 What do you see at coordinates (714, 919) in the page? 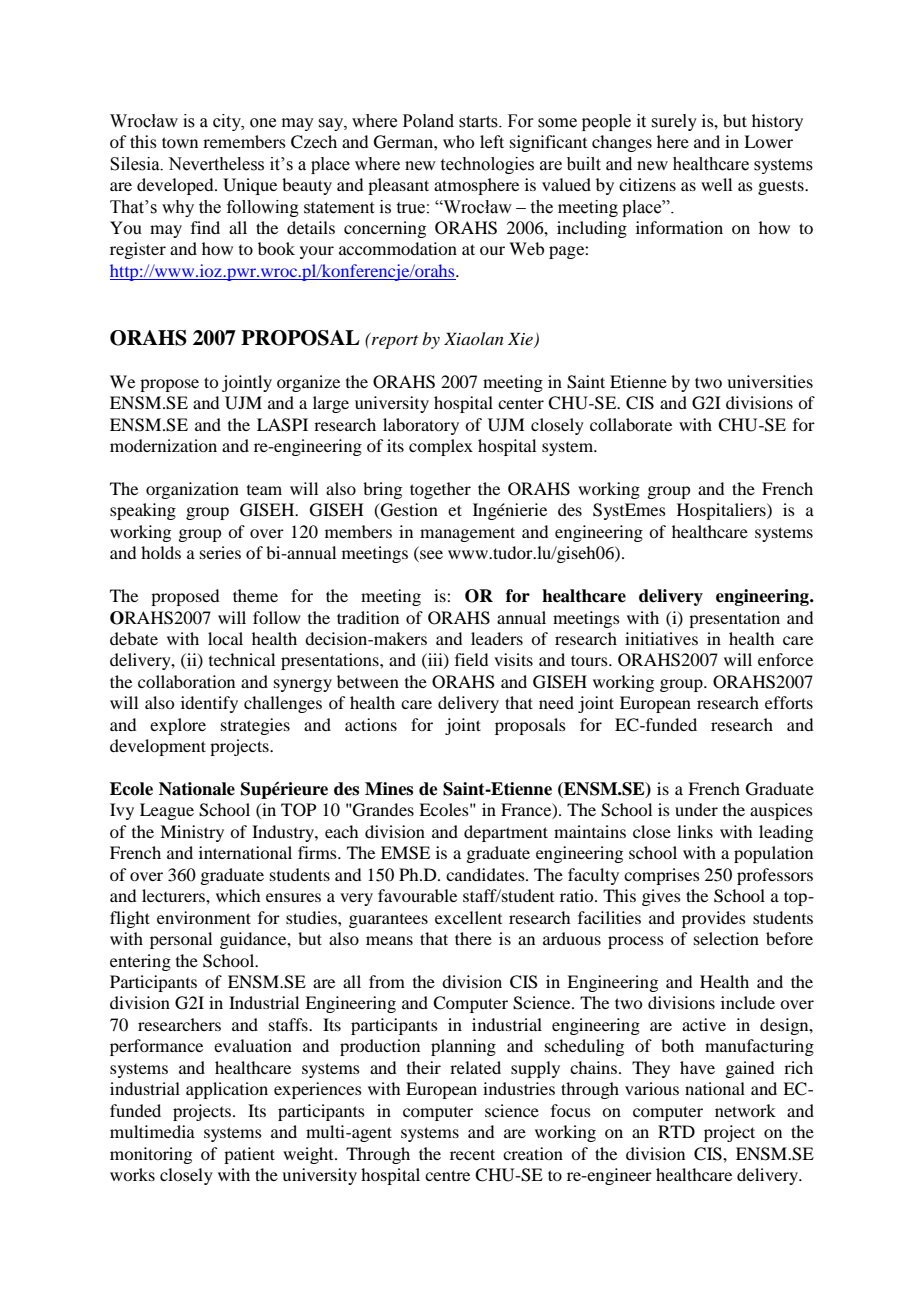
I see `provides` at bounding box center [714, 919].
